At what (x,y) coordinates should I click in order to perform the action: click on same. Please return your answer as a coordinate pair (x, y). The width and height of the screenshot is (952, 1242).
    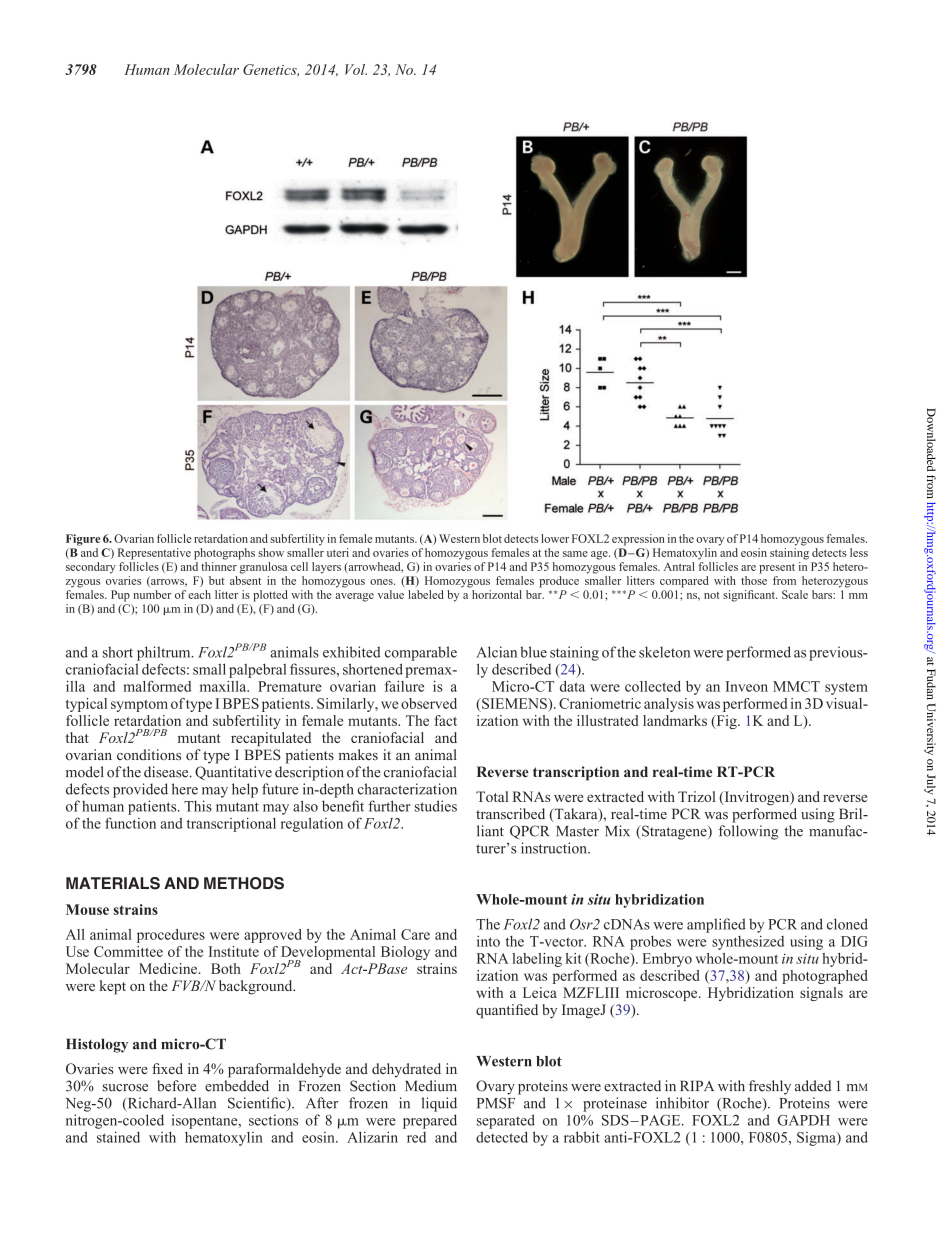
    Looking at the image, I should click on (575, 554).
